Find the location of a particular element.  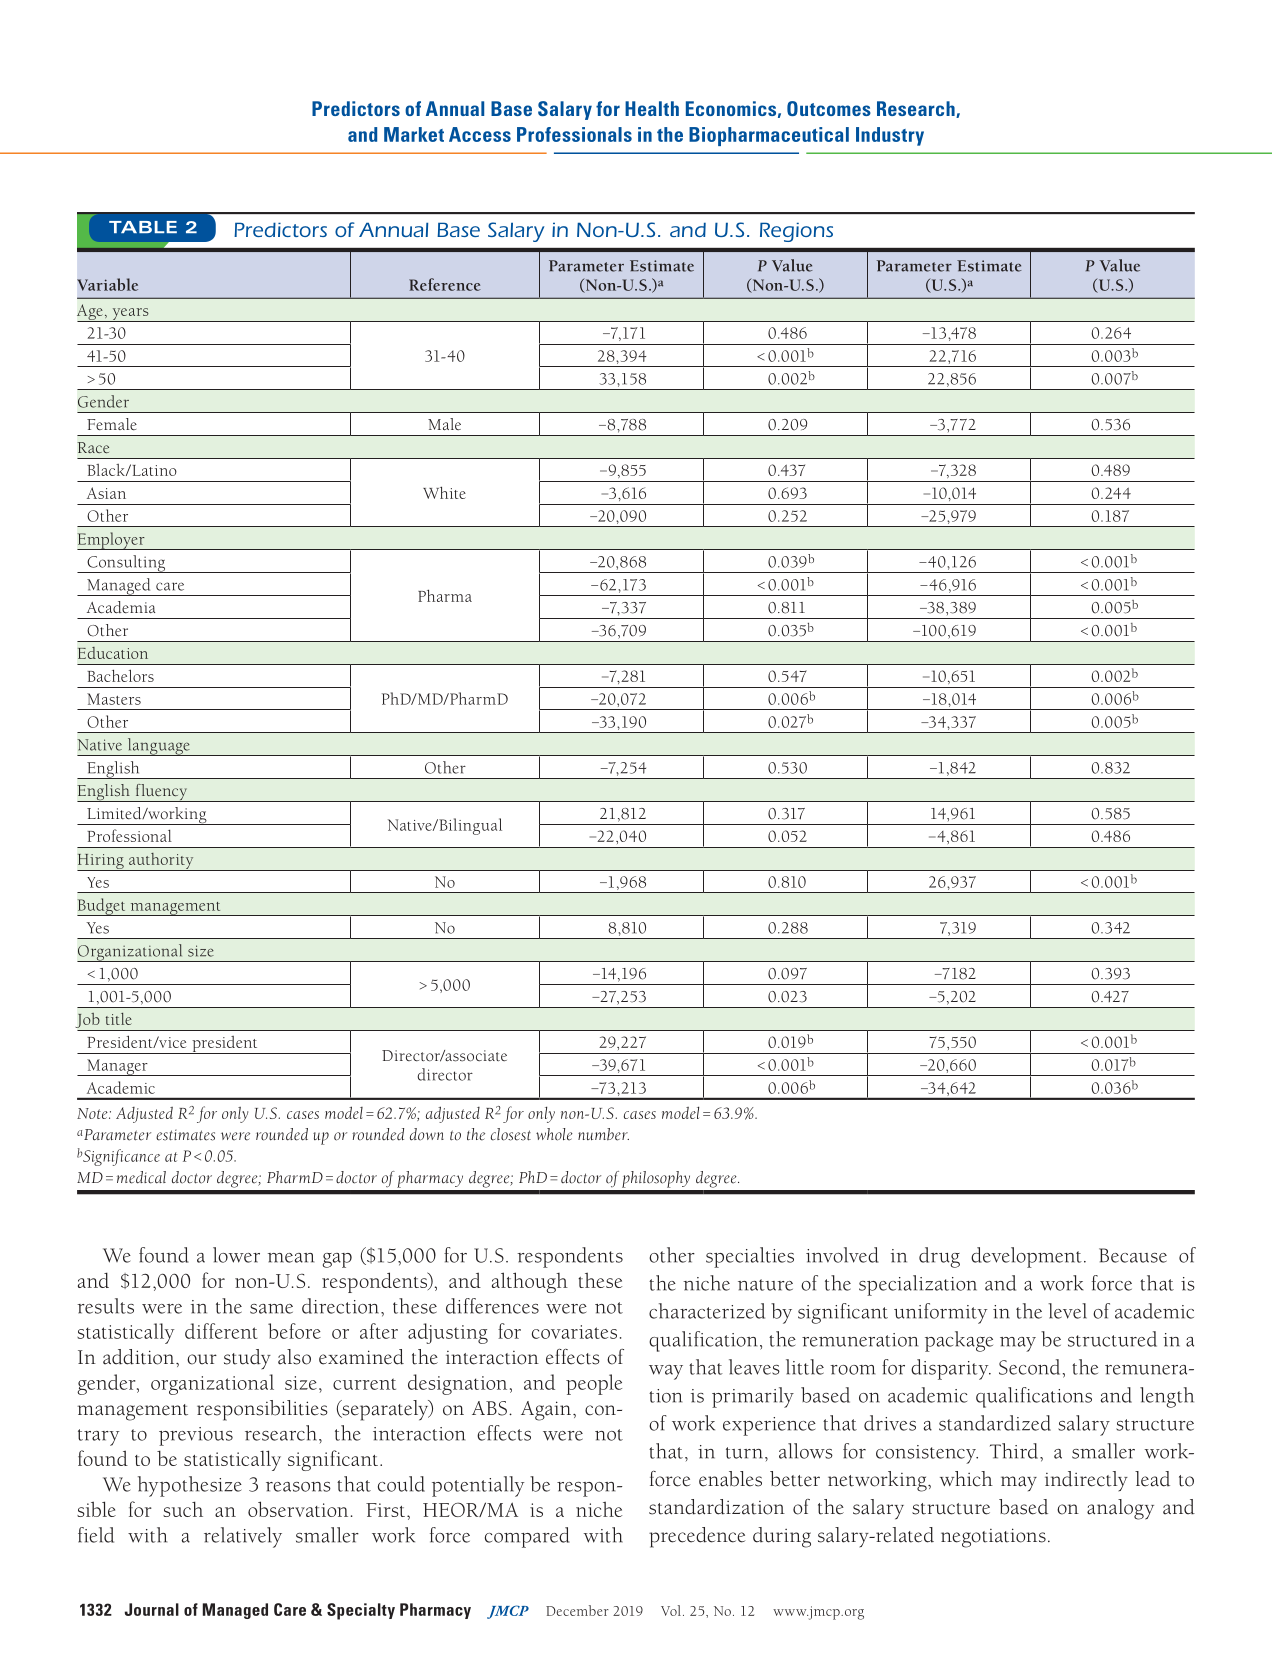

TABLE is located at coordinates (143, 227).
